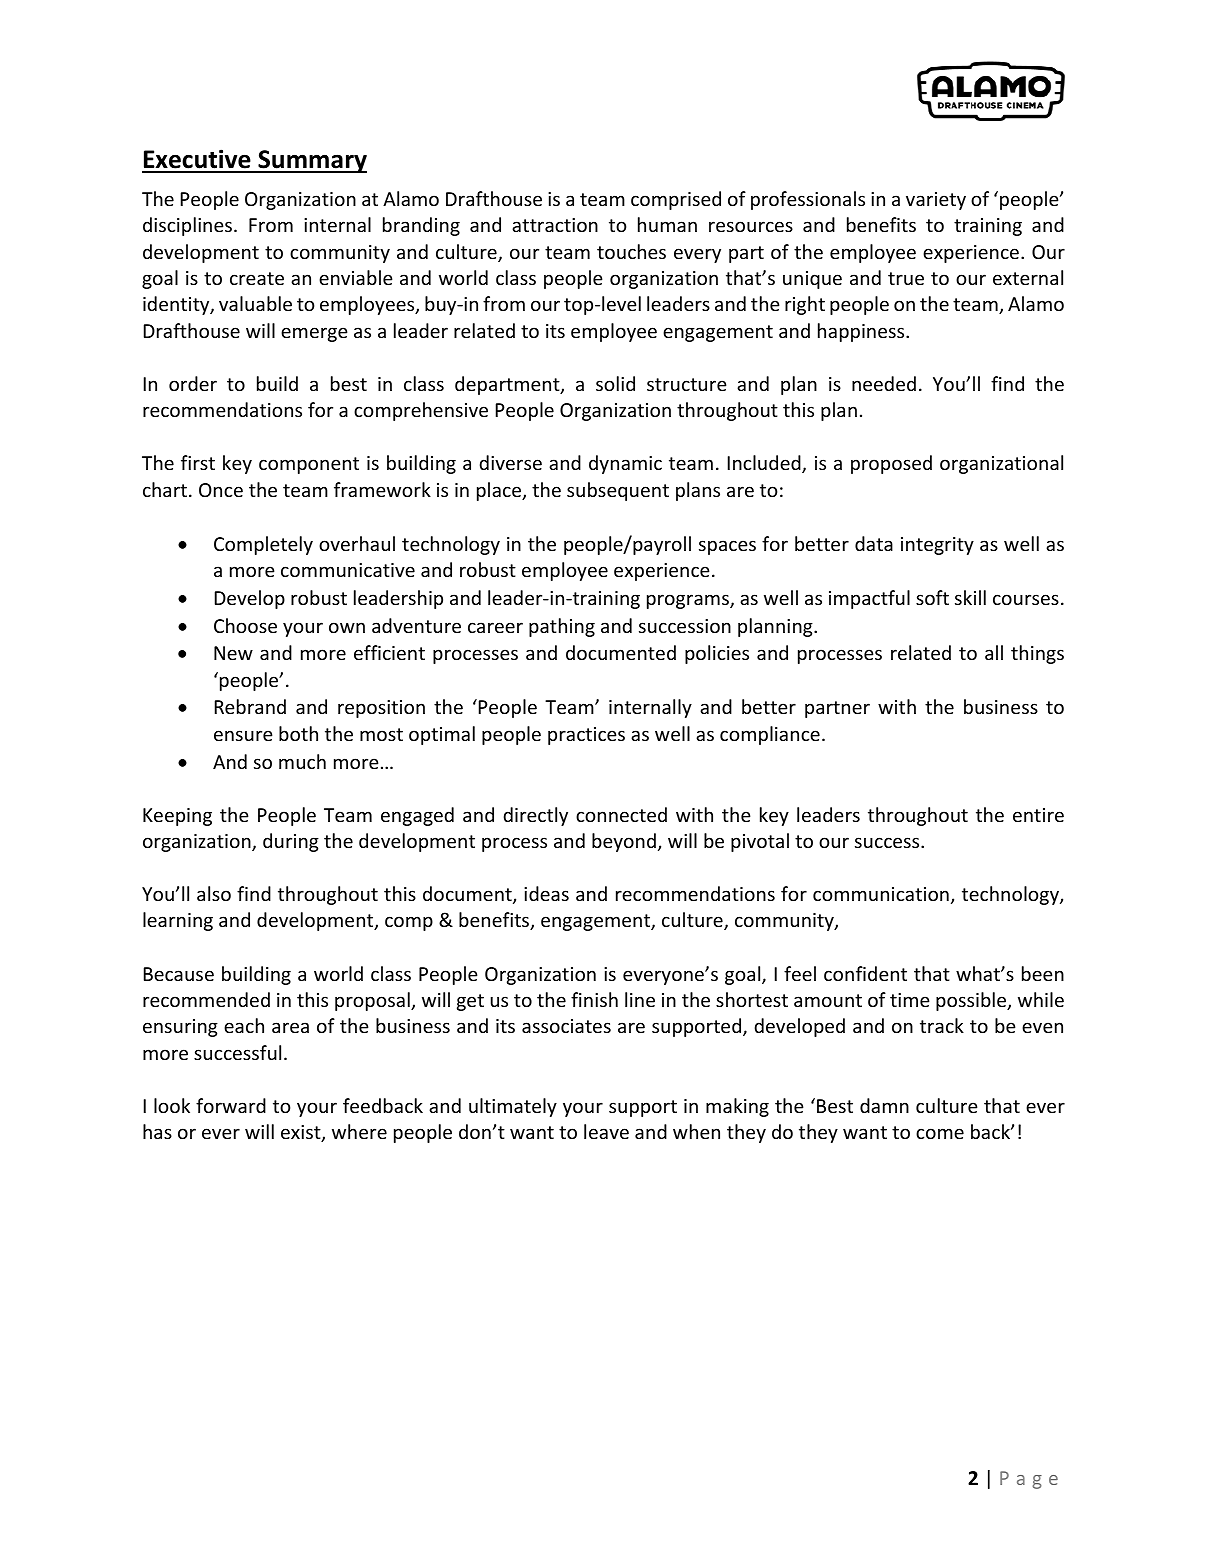 Image resolution: width=1207 pixels, height=1562 pixels. I want to click on Choose, so click(245, 625).
